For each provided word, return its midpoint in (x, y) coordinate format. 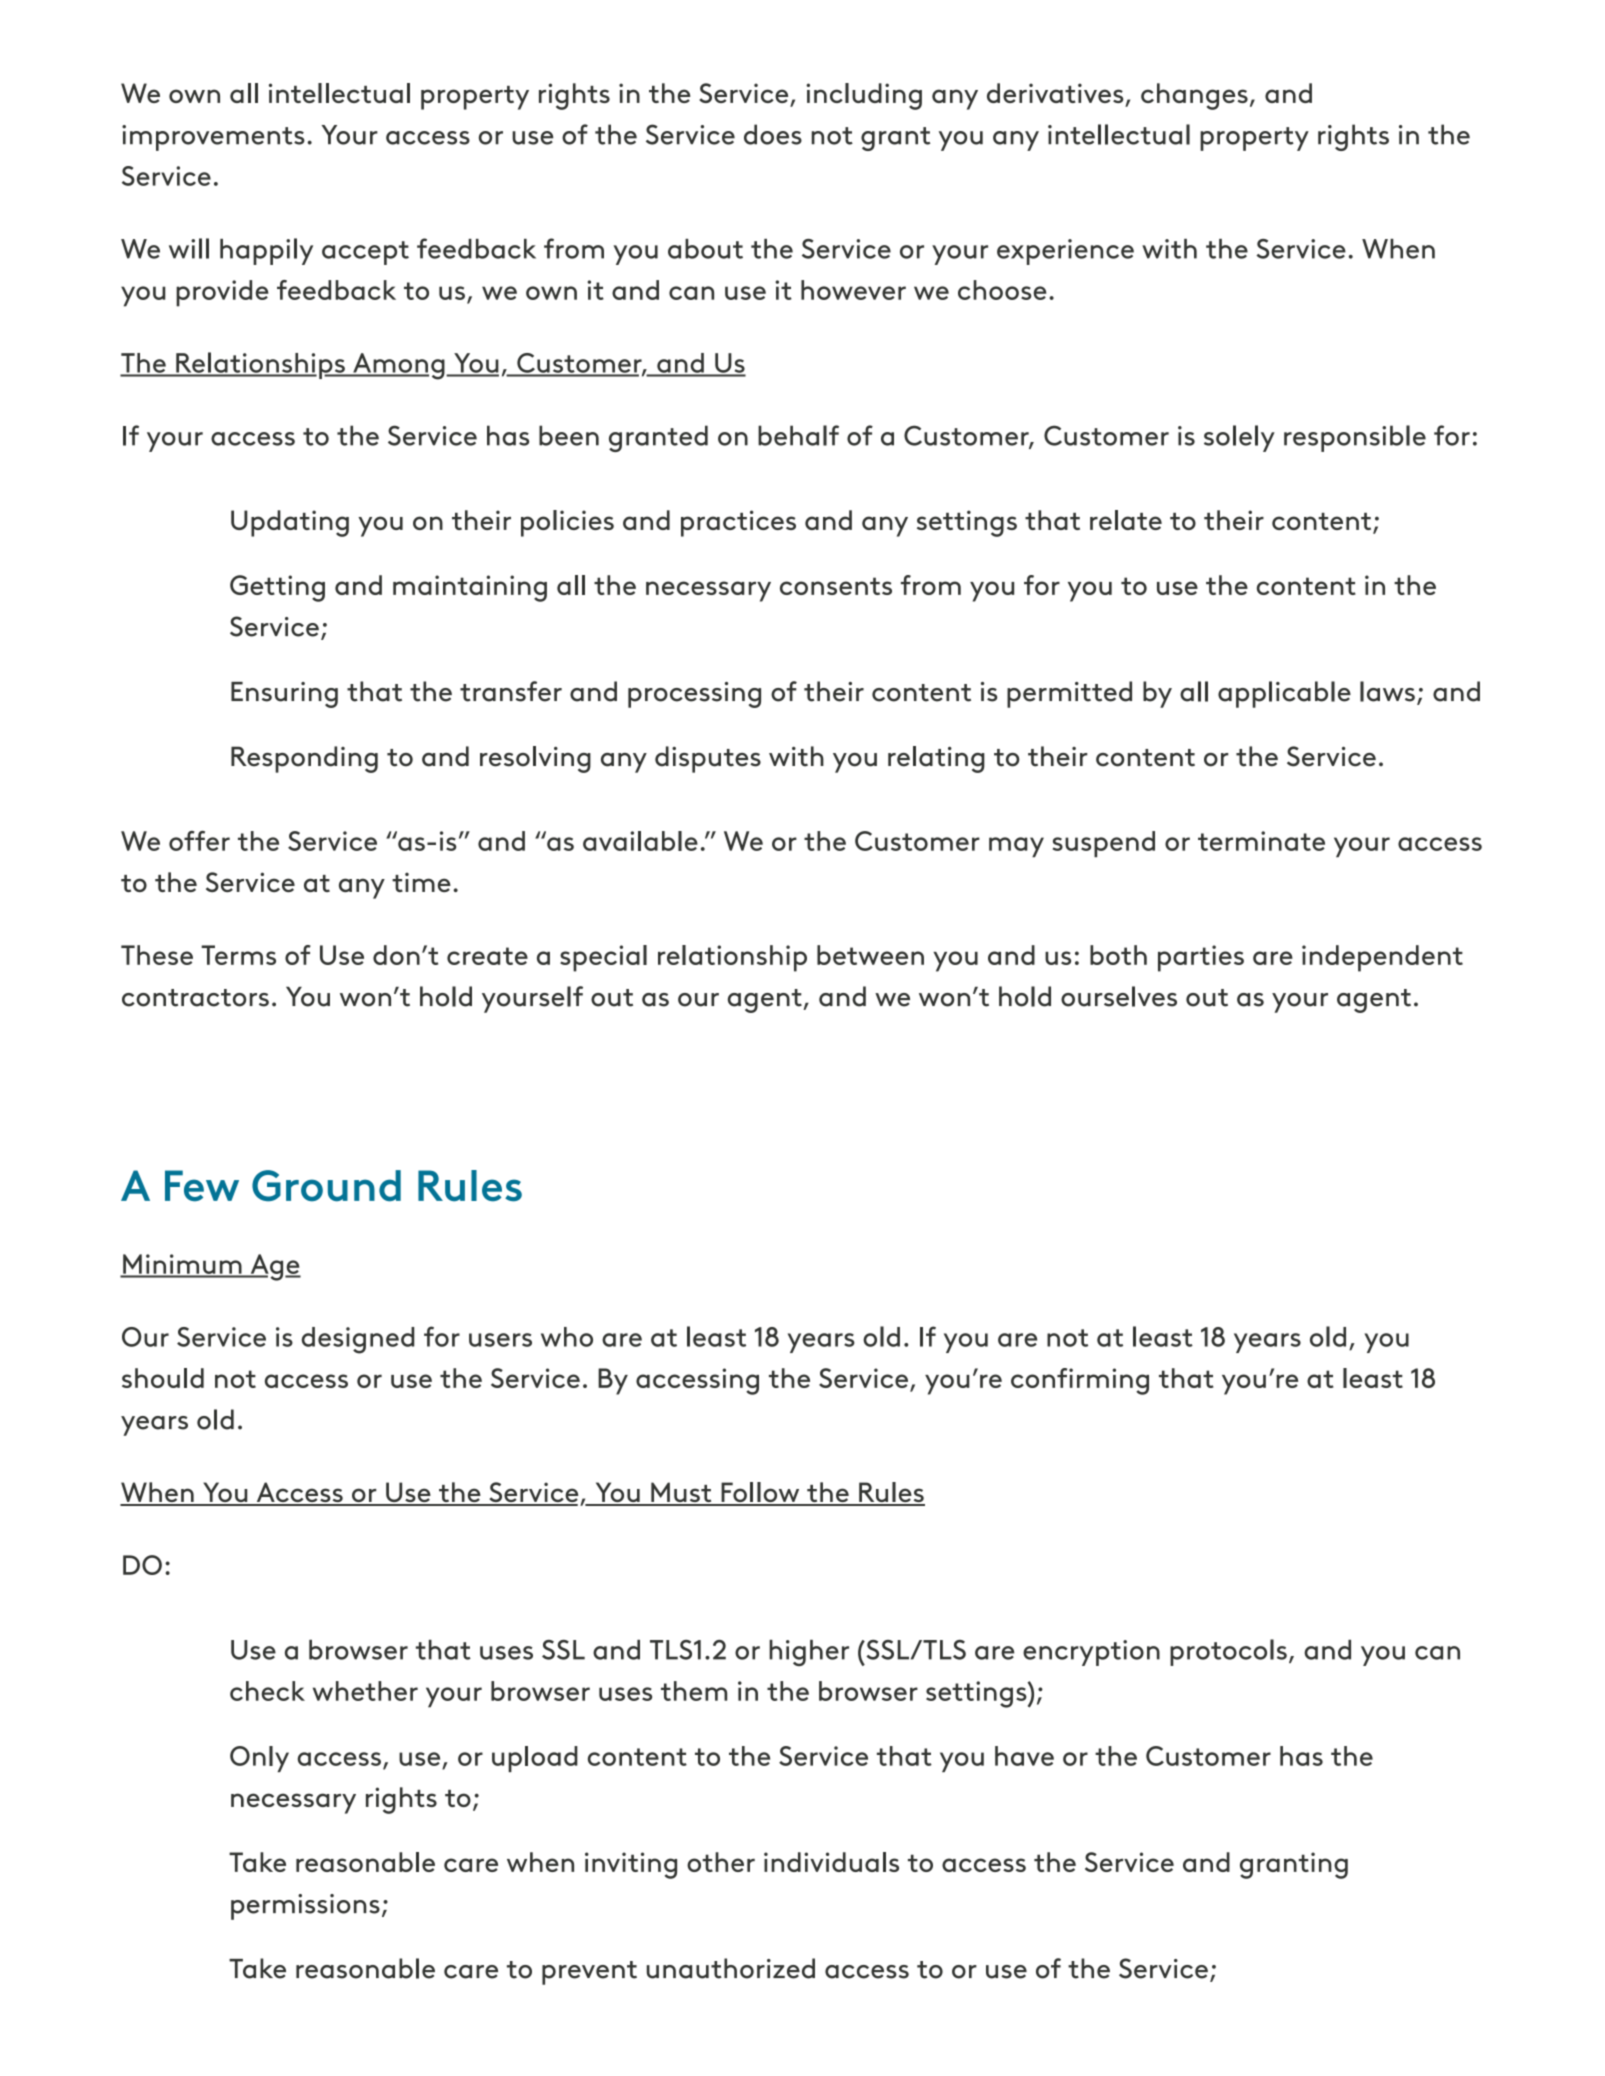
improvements (213, 138)
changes (1194, 96)
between (870, 955)
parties (1201, 958)
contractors (195, 998)
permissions (305, 1907)
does (773, 134)
